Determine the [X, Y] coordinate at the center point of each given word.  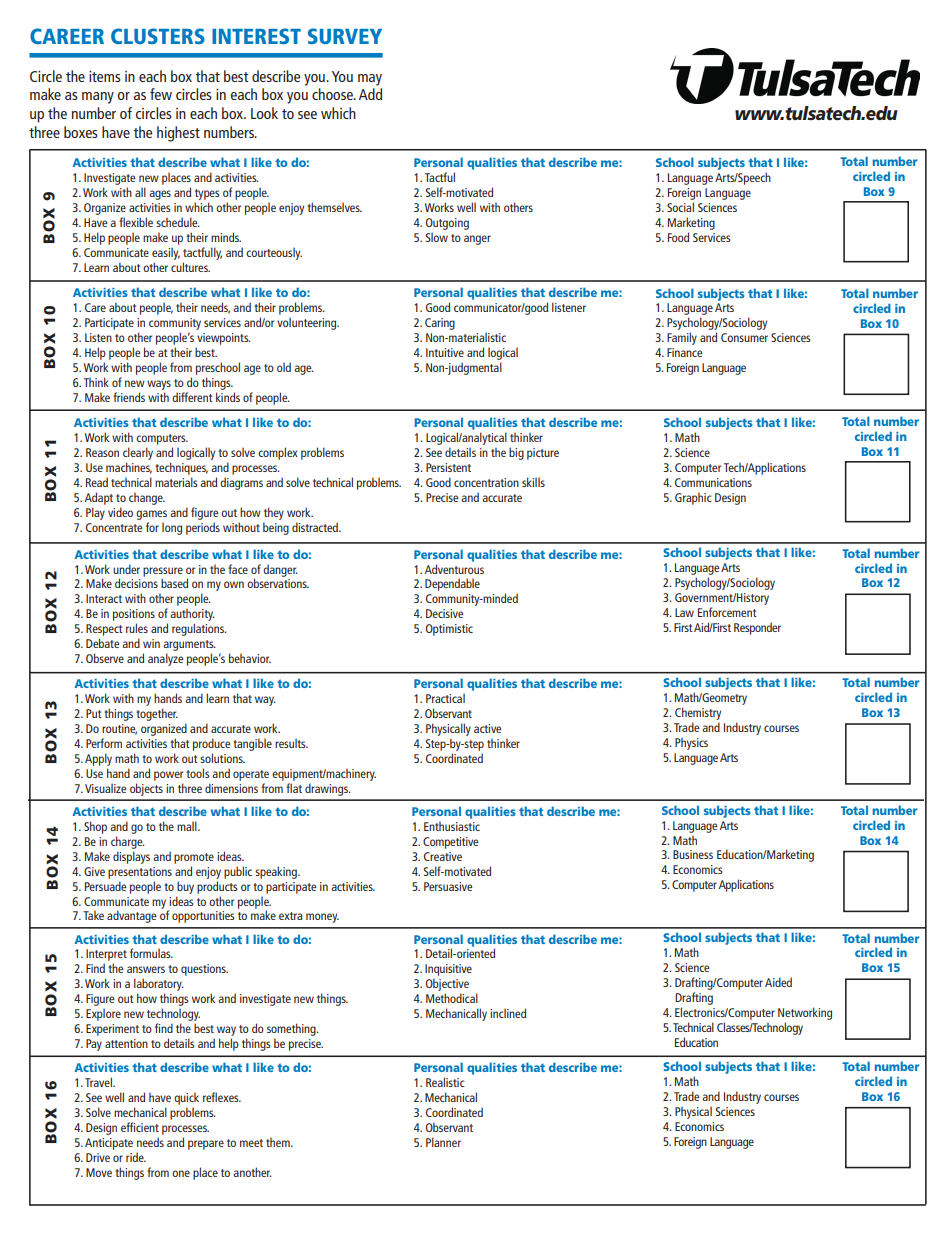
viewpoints [223, 339]
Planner [443, 1142]
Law [684, 612]
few [161, 94]
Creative [443, 856]
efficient [140, 1127]
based [174, 583]
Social [680, 207]
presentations [140, 873]
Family [682, 338]
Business [693, 854]
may [370, 80]
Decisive [444, 613]
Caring [440, 324]
